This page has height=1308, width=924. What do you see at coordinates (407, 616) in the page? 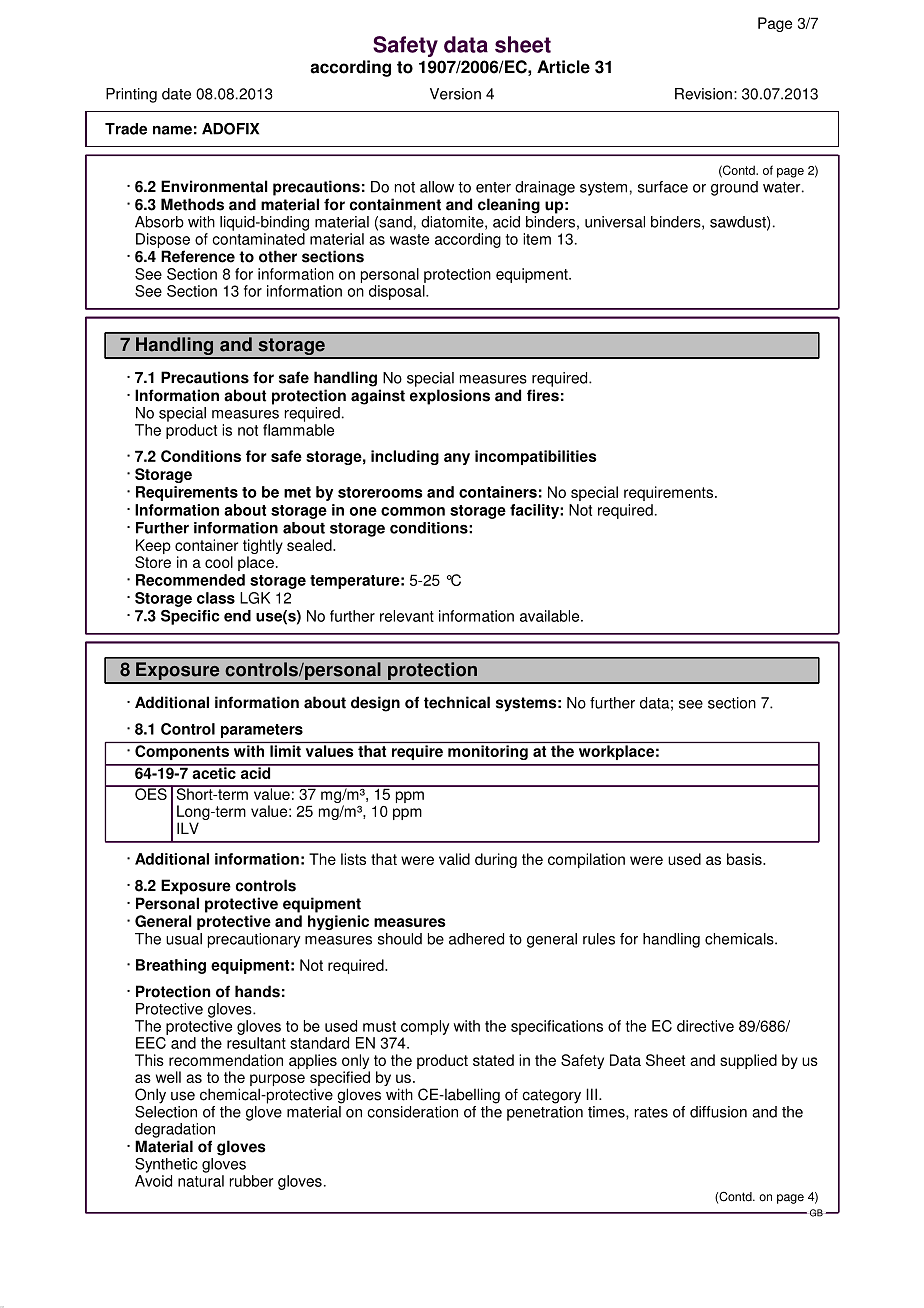
I see `relevant` at bounding box center [407, 616].
